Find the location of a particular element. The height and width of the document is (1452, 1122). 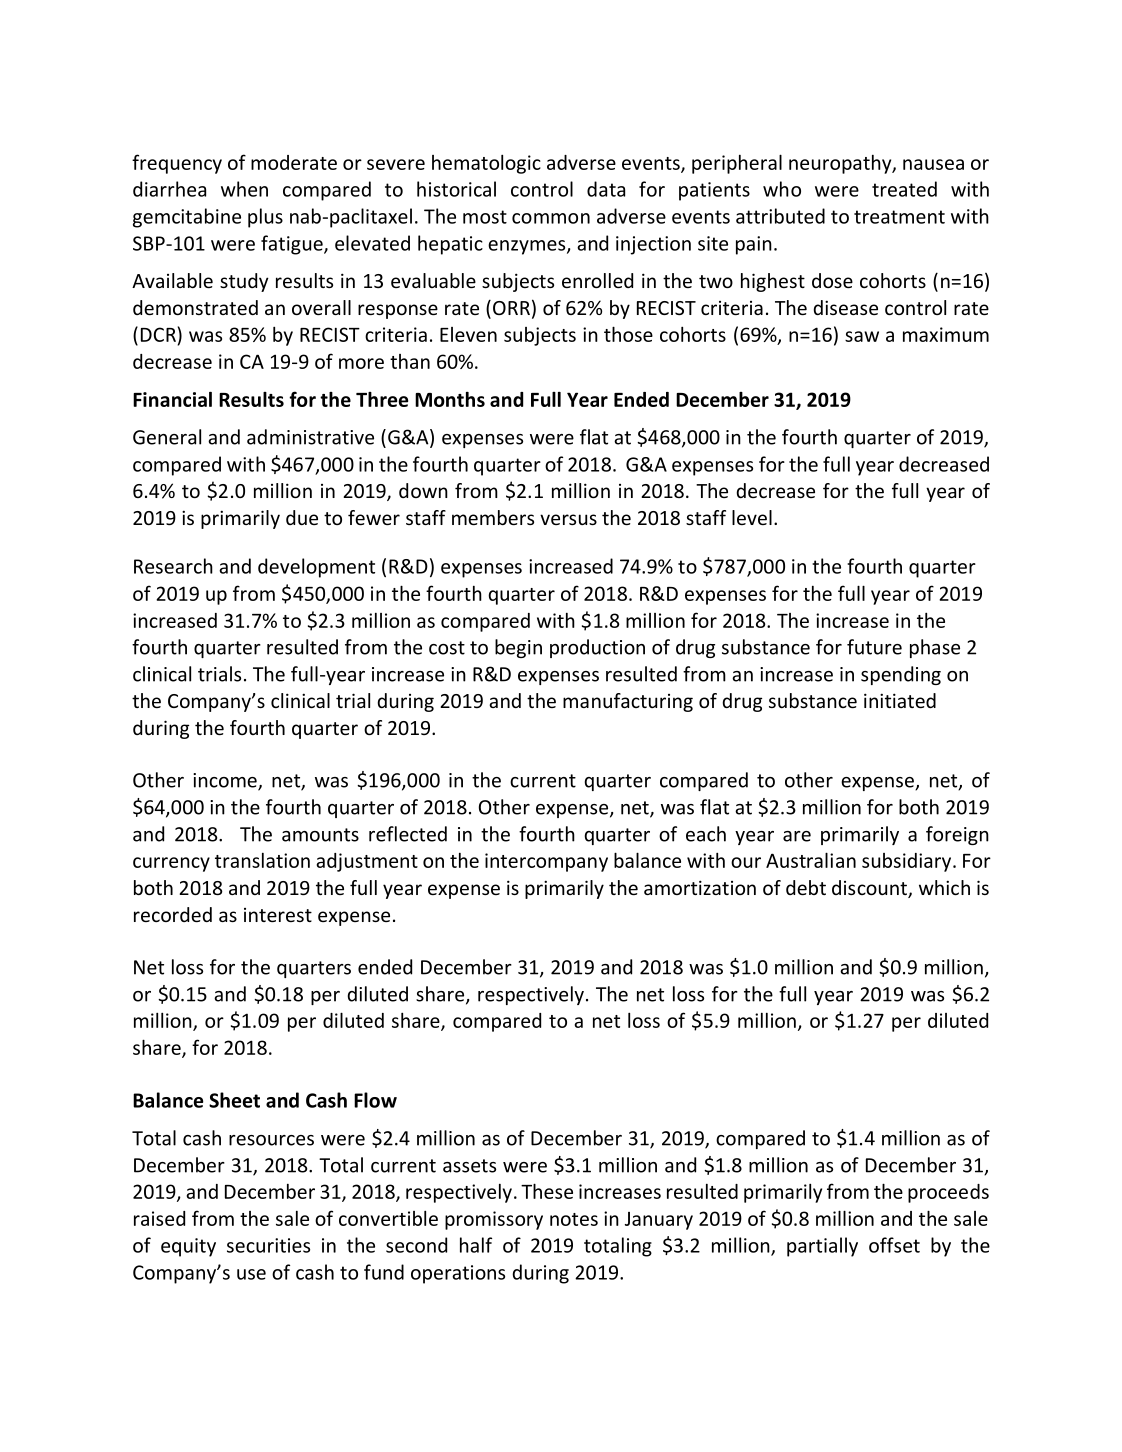

future is located at coordinates (874, 647).
